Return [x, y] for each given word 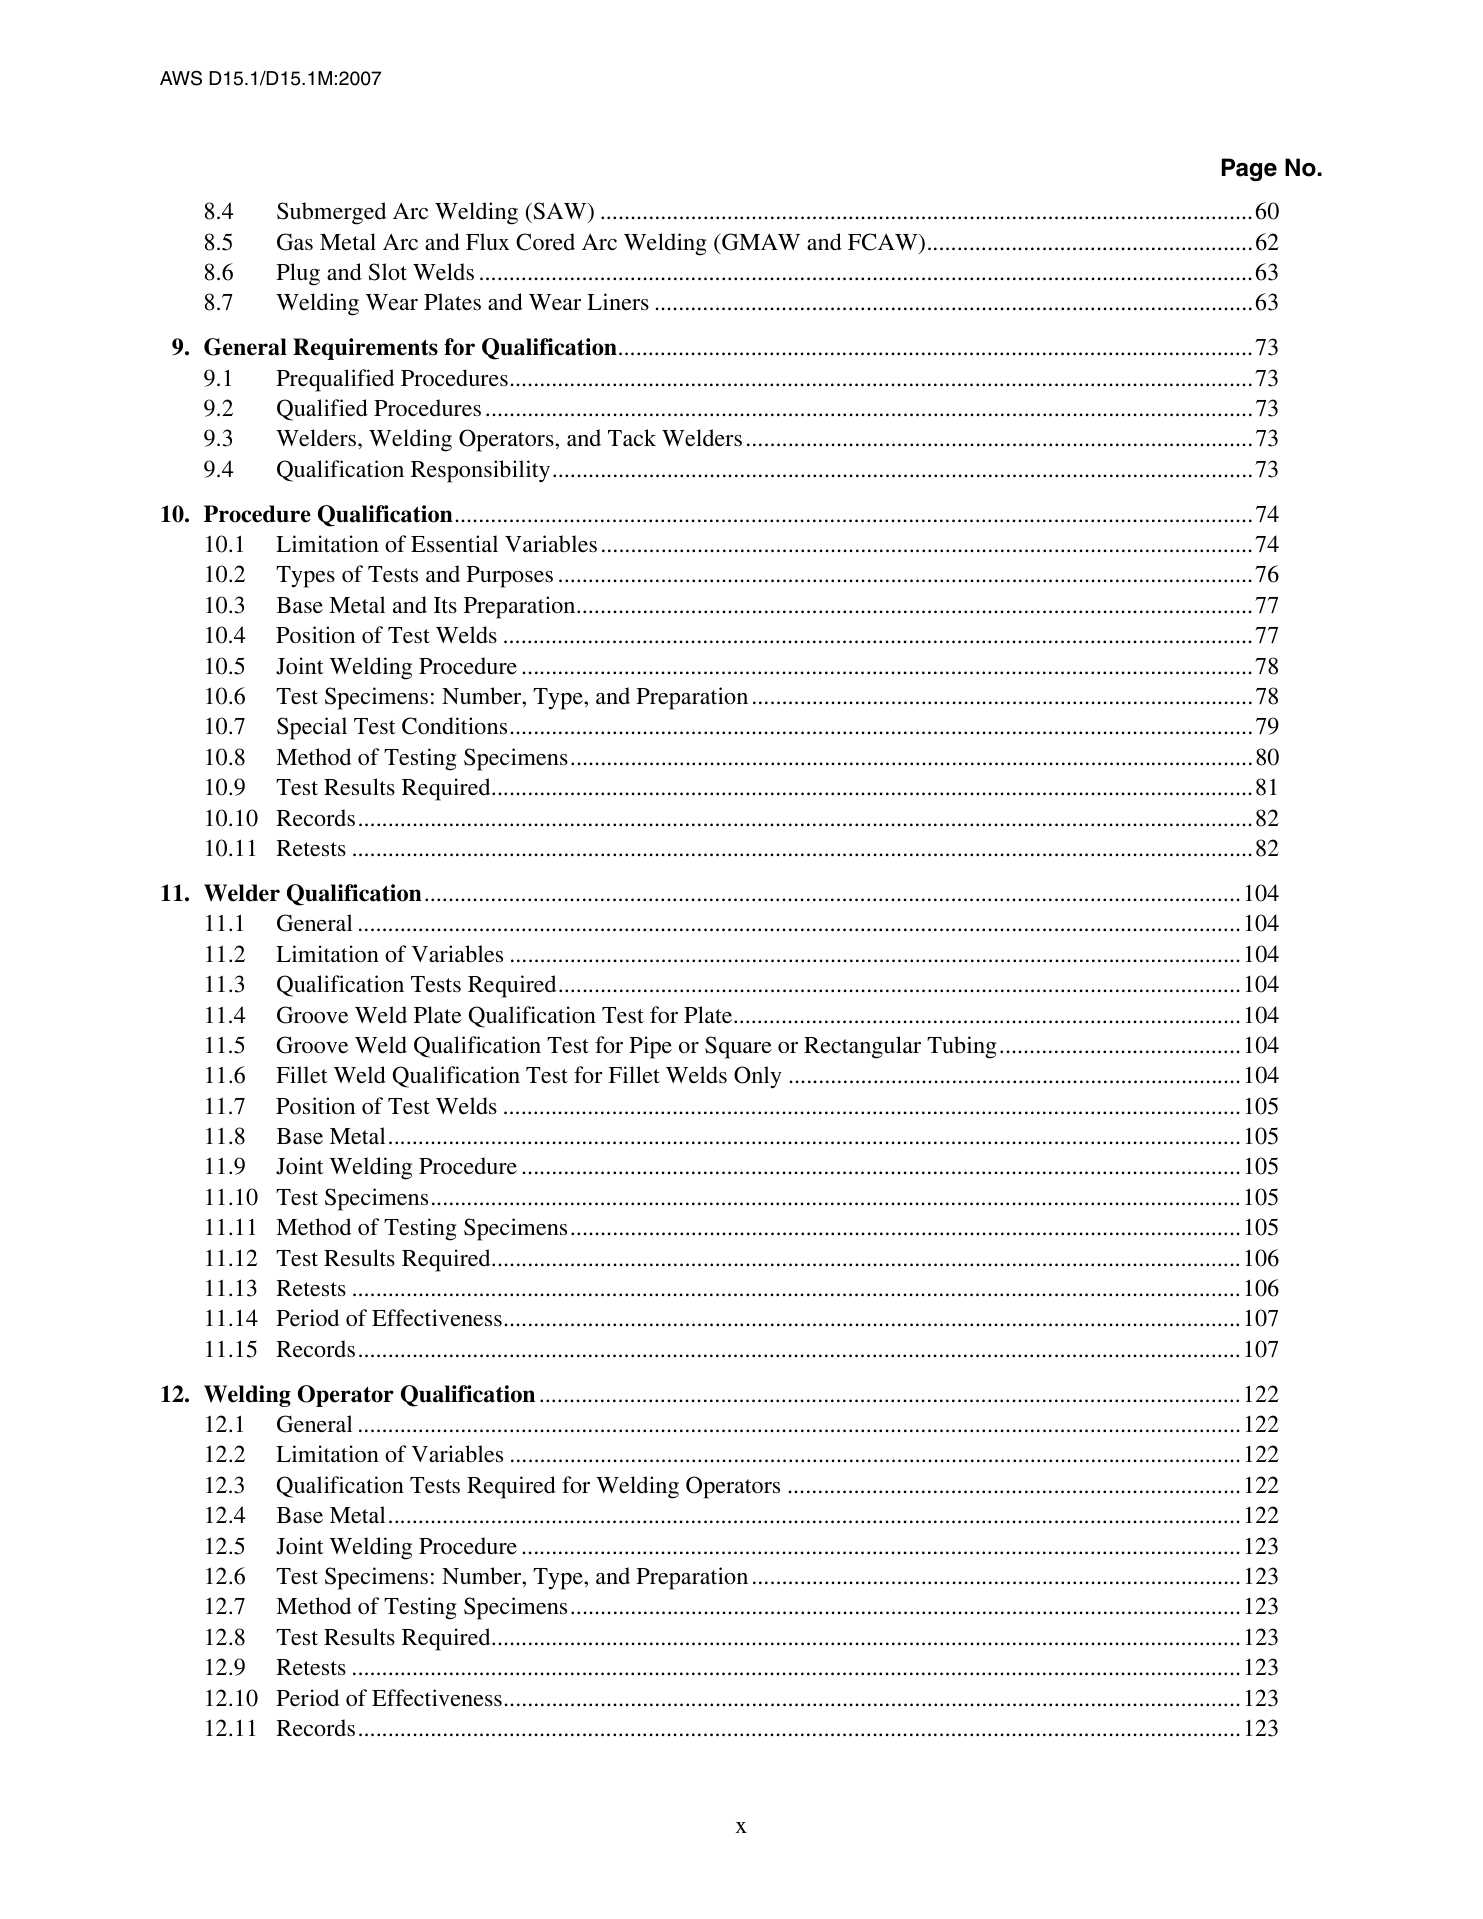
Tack [632, 438]
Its [445, 605]
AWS [181, 78]
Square [738, 1047]
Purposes [509, 577]
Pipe [650, 1047]
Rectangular [862, 1047]
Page [1249, 170]
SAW [561, 211]
